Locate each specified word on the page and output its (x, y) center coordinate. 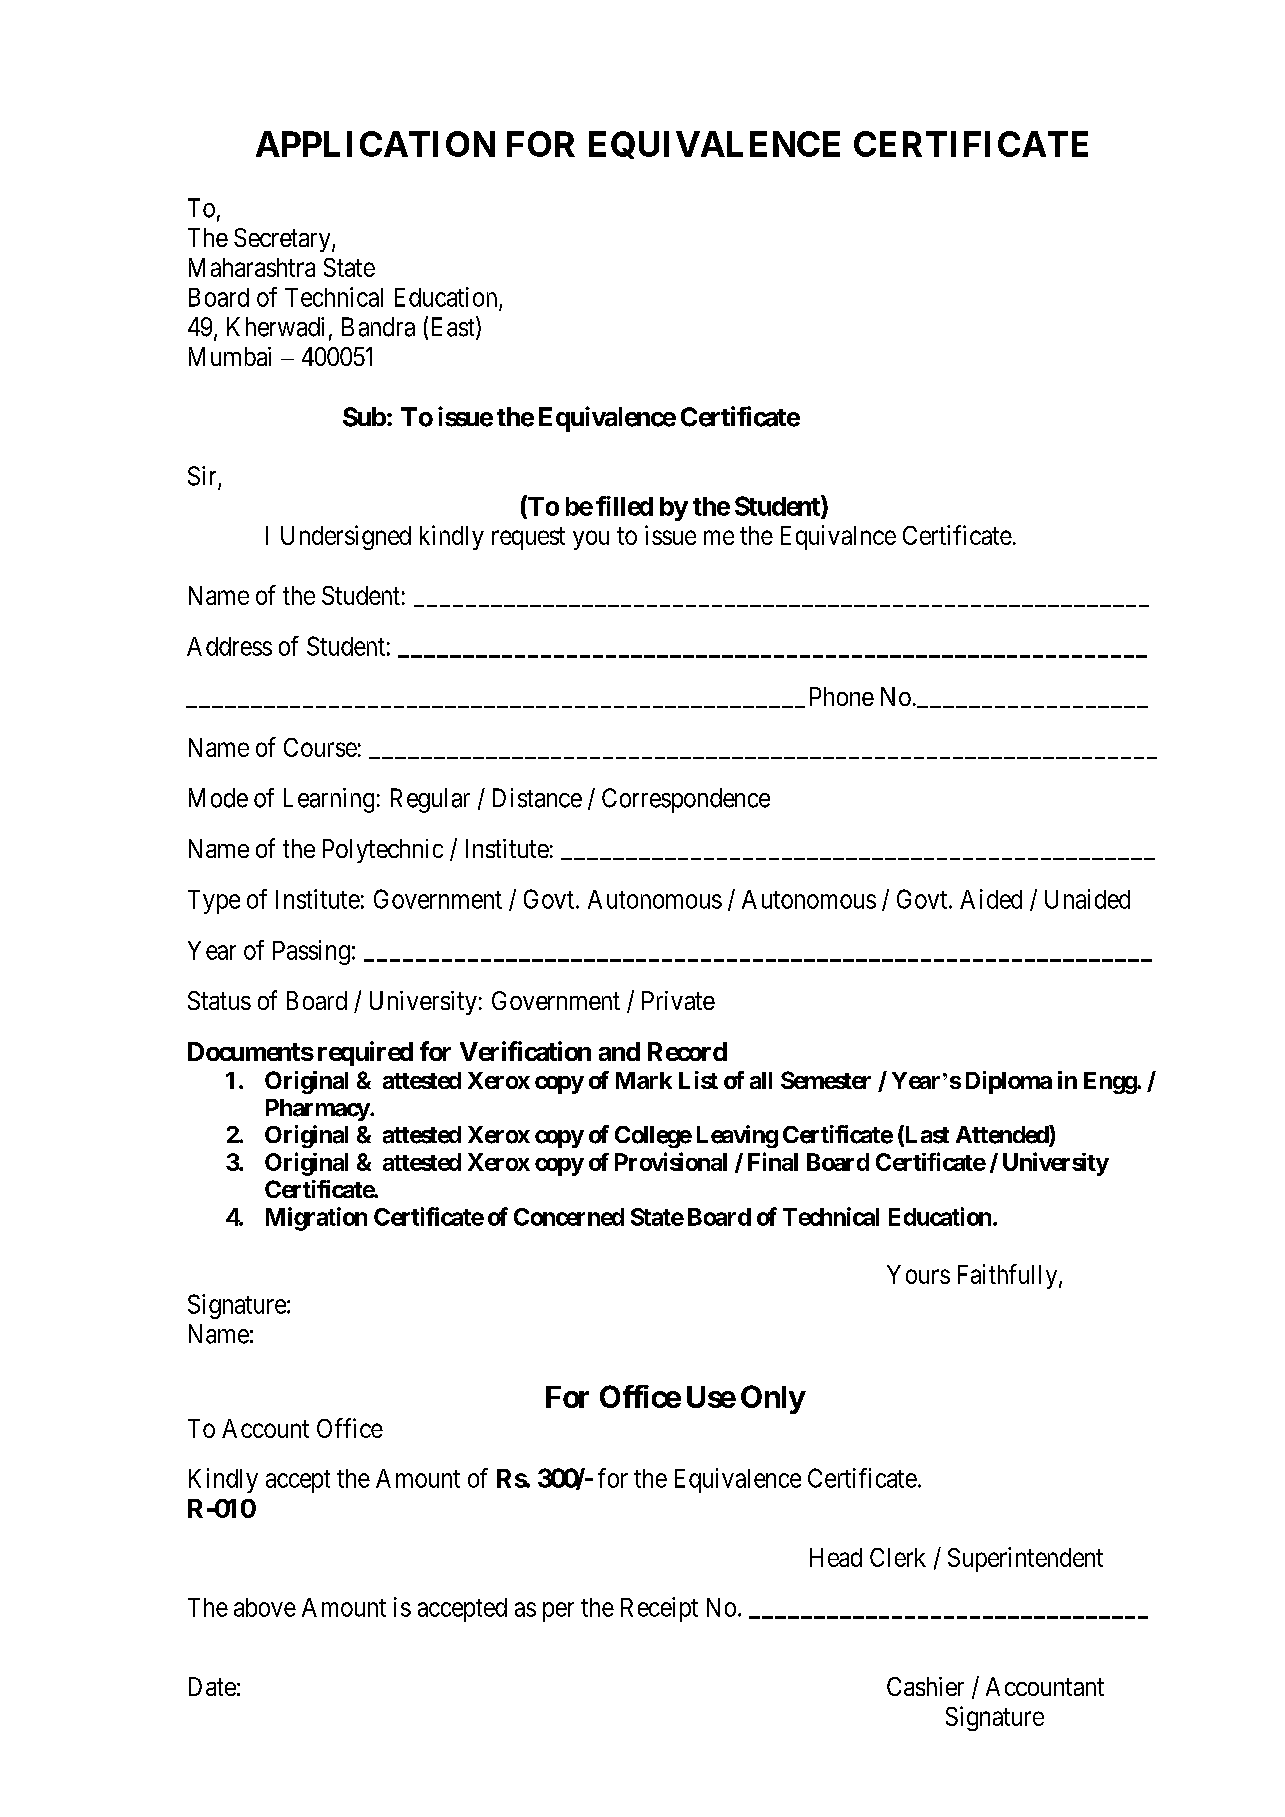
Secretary (283, 240)
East (454, 328)
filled (624, 506)
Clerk (898, 1557)
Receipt (659, 1609)
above (265, 1607)
